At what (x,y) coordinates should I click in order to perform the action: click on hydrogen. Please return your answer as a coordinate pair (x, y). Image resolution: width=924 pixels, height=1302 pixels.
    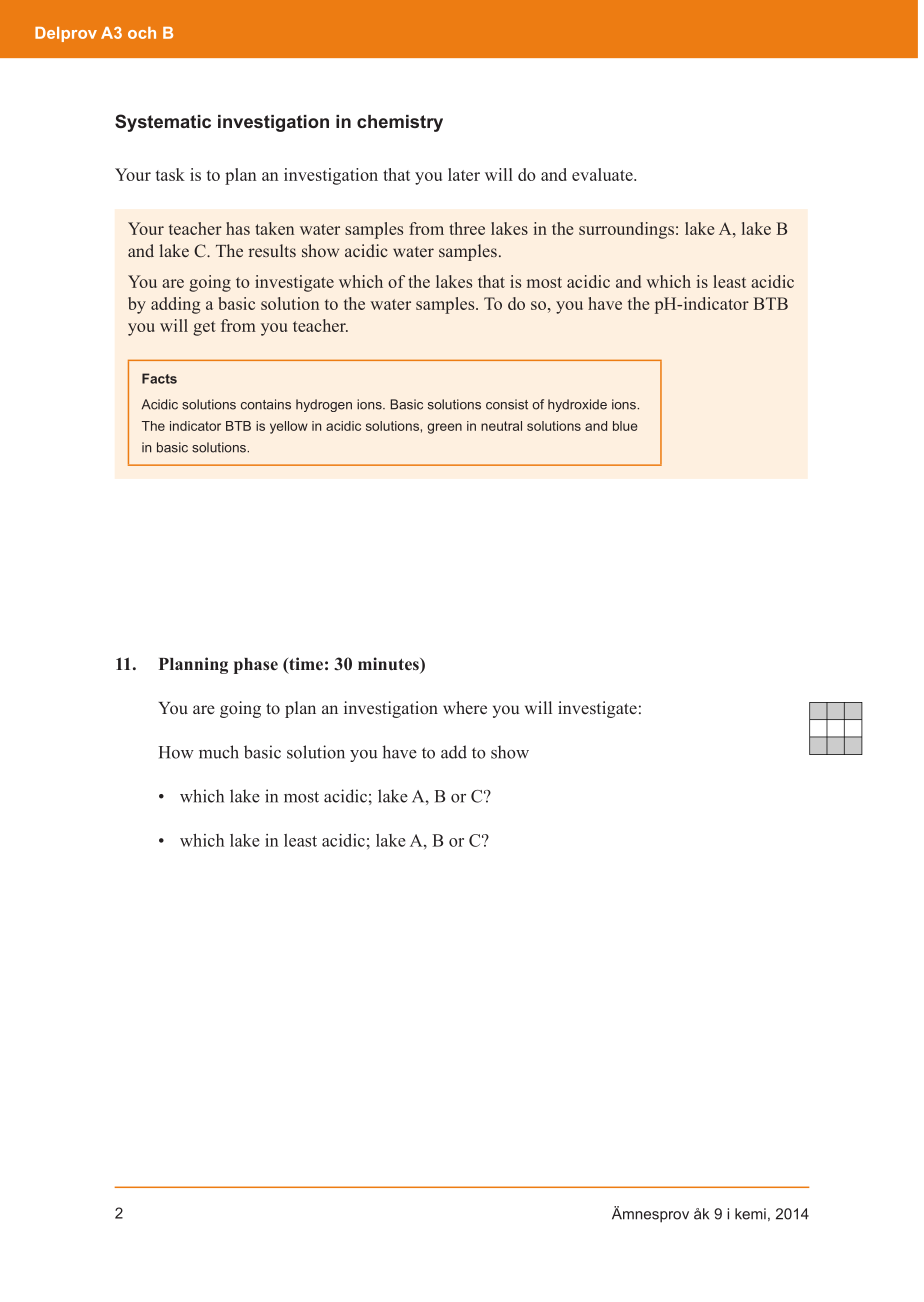
    Looking at the image, I should click on (324, 405).
